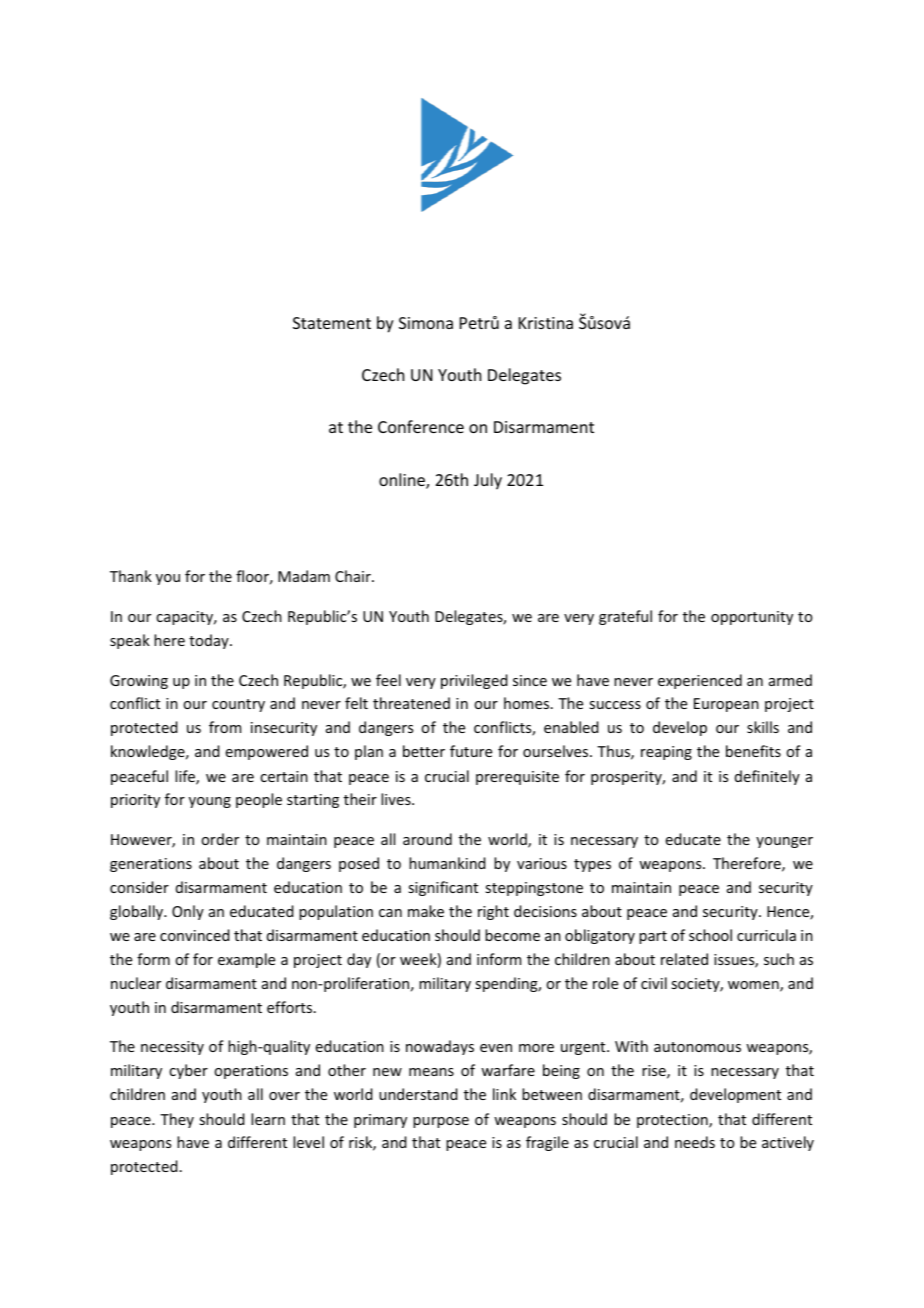 The image size is (924, 1308). What do you see at coordinates (471, 751) in the screenshot?
I see `future` at bounding box center [471, 751].
